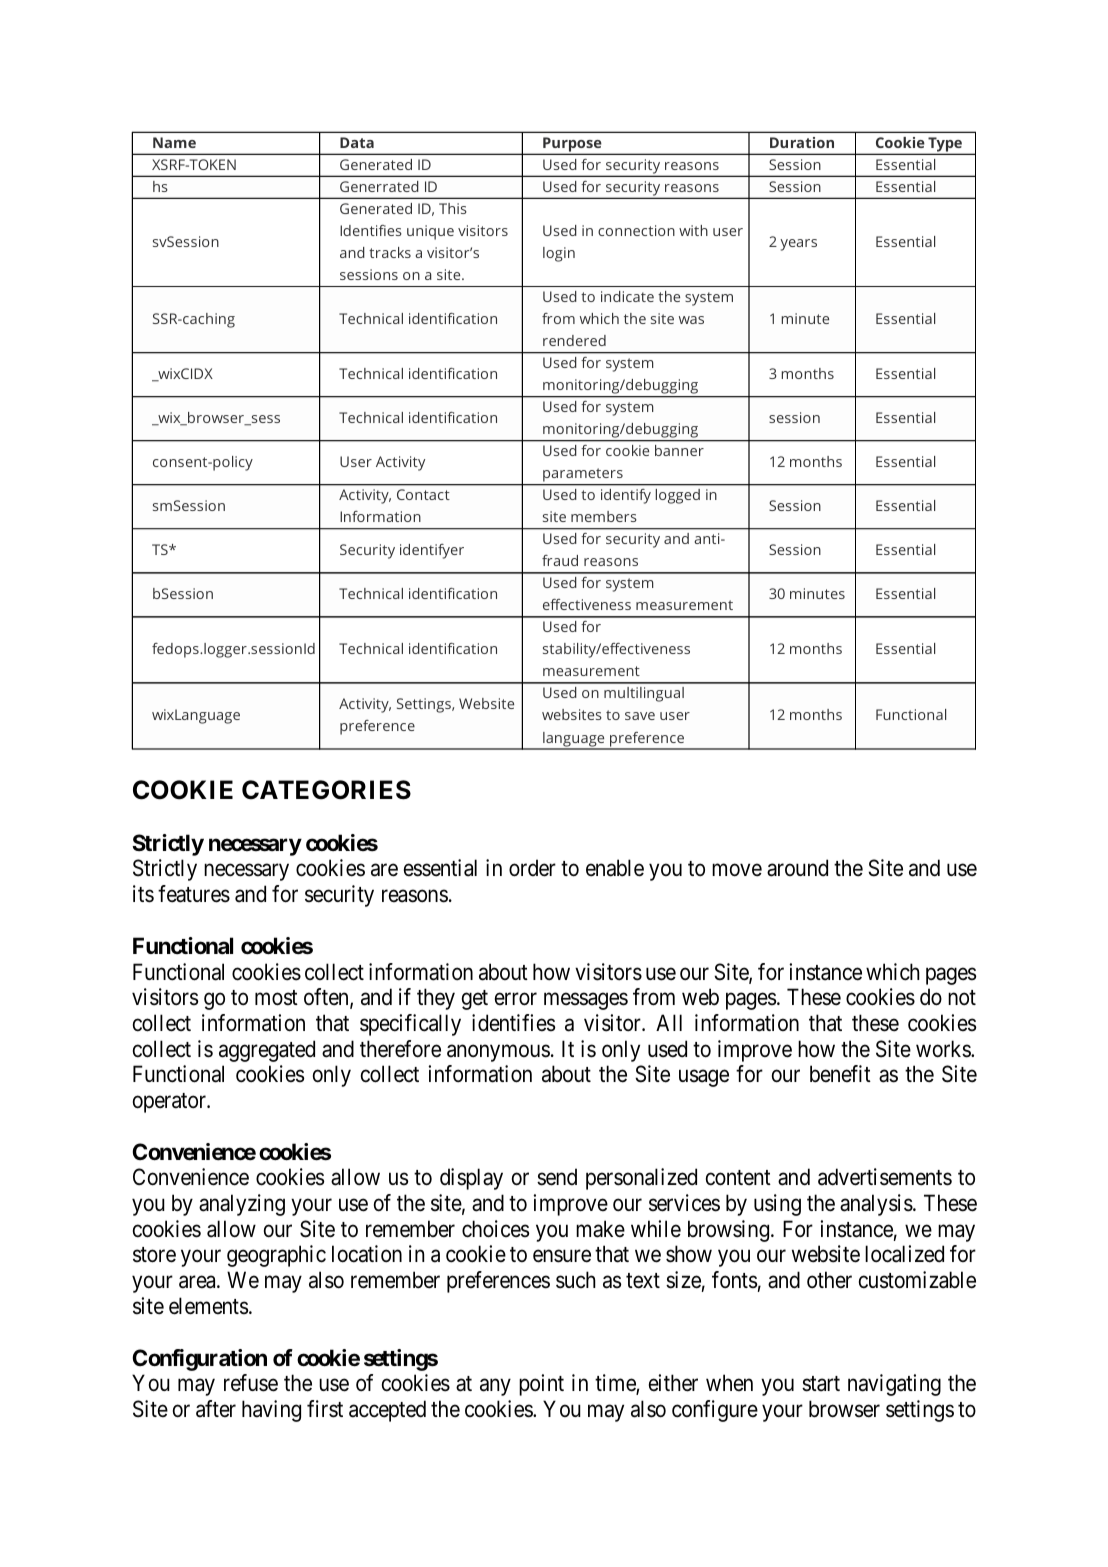 Image resolution: width=1108 pixels, height=1567 pixels. I want to click on logged, so click(677, 496).
